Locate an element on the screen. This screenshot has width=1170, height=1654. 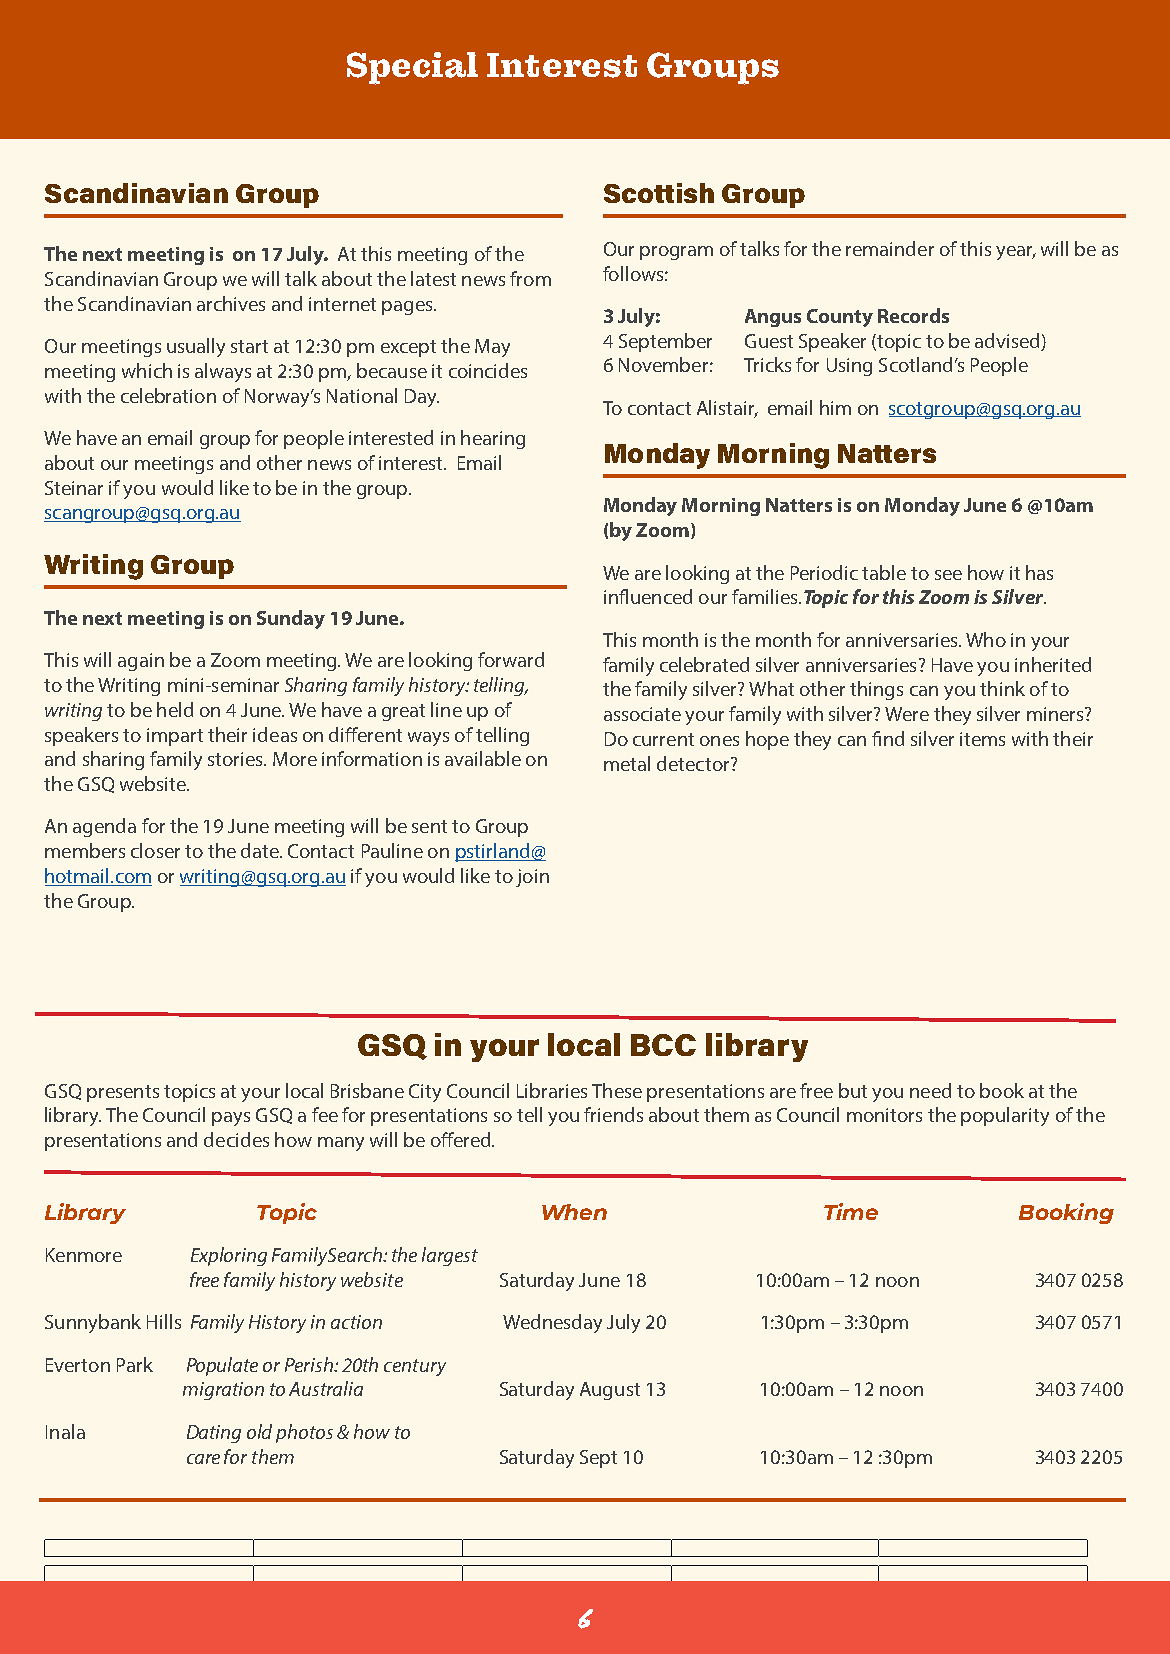
hearing is located at coordinates (493, 439).
